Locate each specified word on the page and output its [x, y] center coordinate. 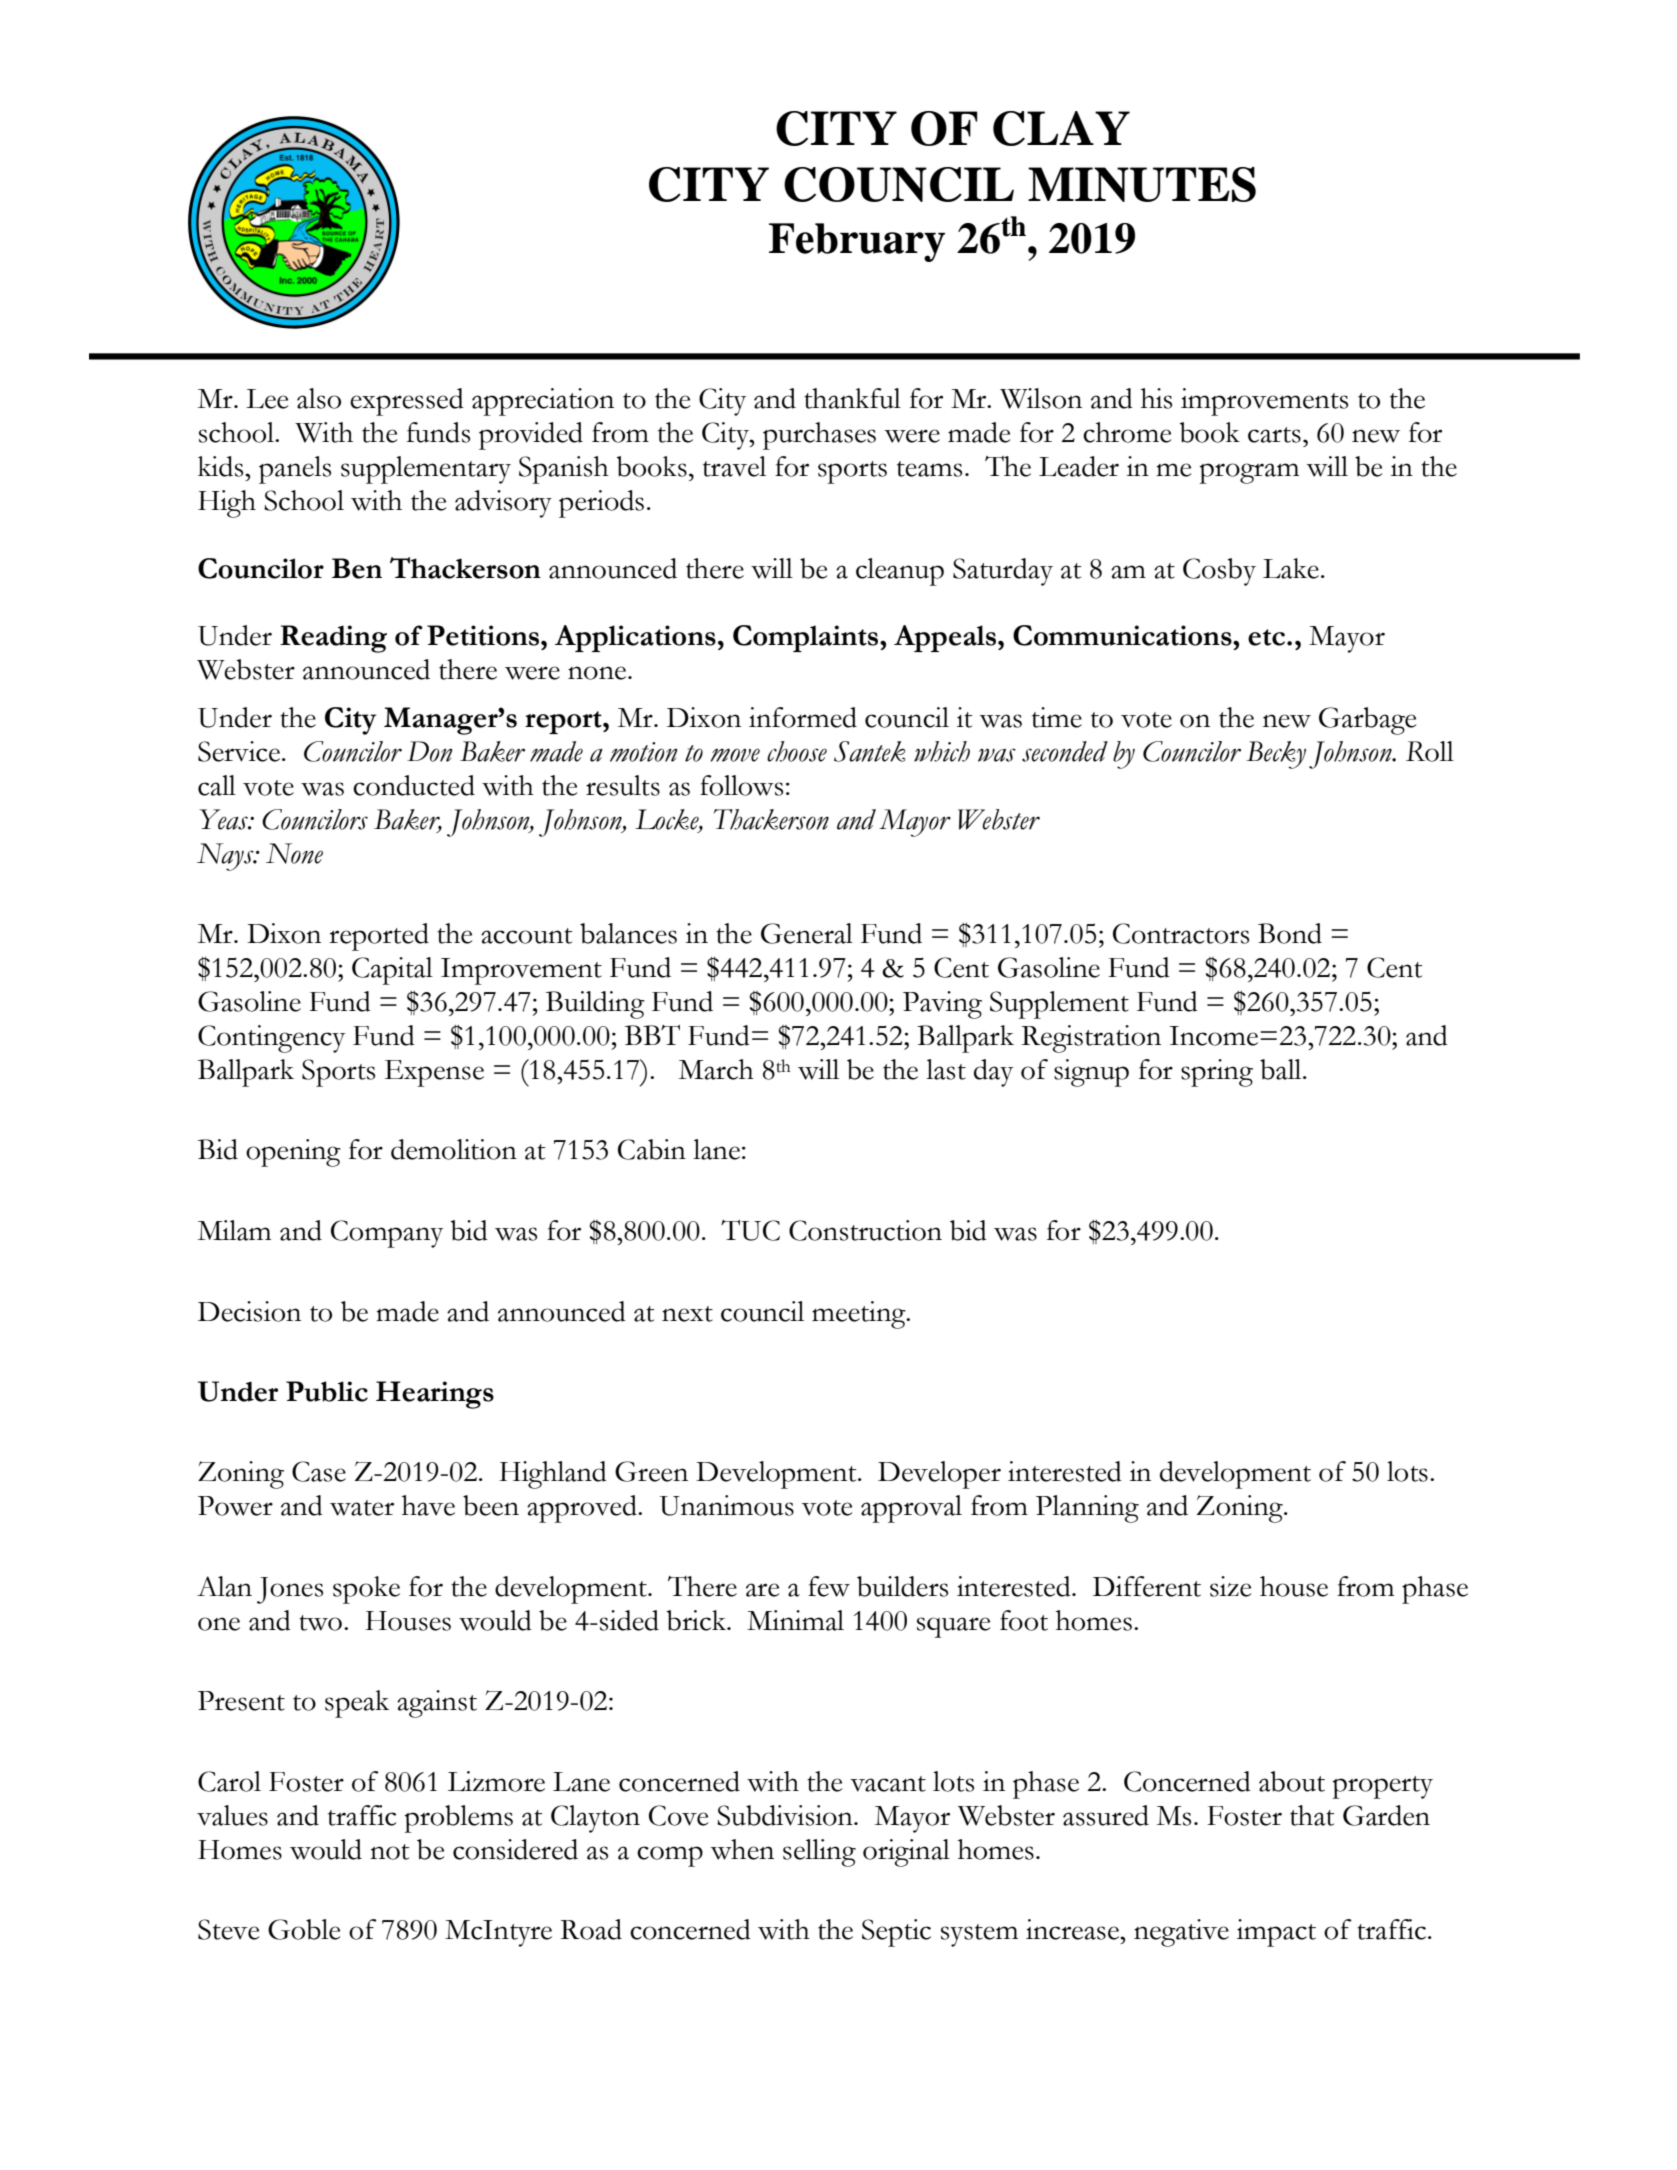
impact [1276, 1933]
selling [819, 1853]
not [389, 1852]
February [857, 242]
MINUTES [1142, 184]
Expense [434, 1073]
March [716, 1069]
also [319, 398]
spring [1217, 1073]
